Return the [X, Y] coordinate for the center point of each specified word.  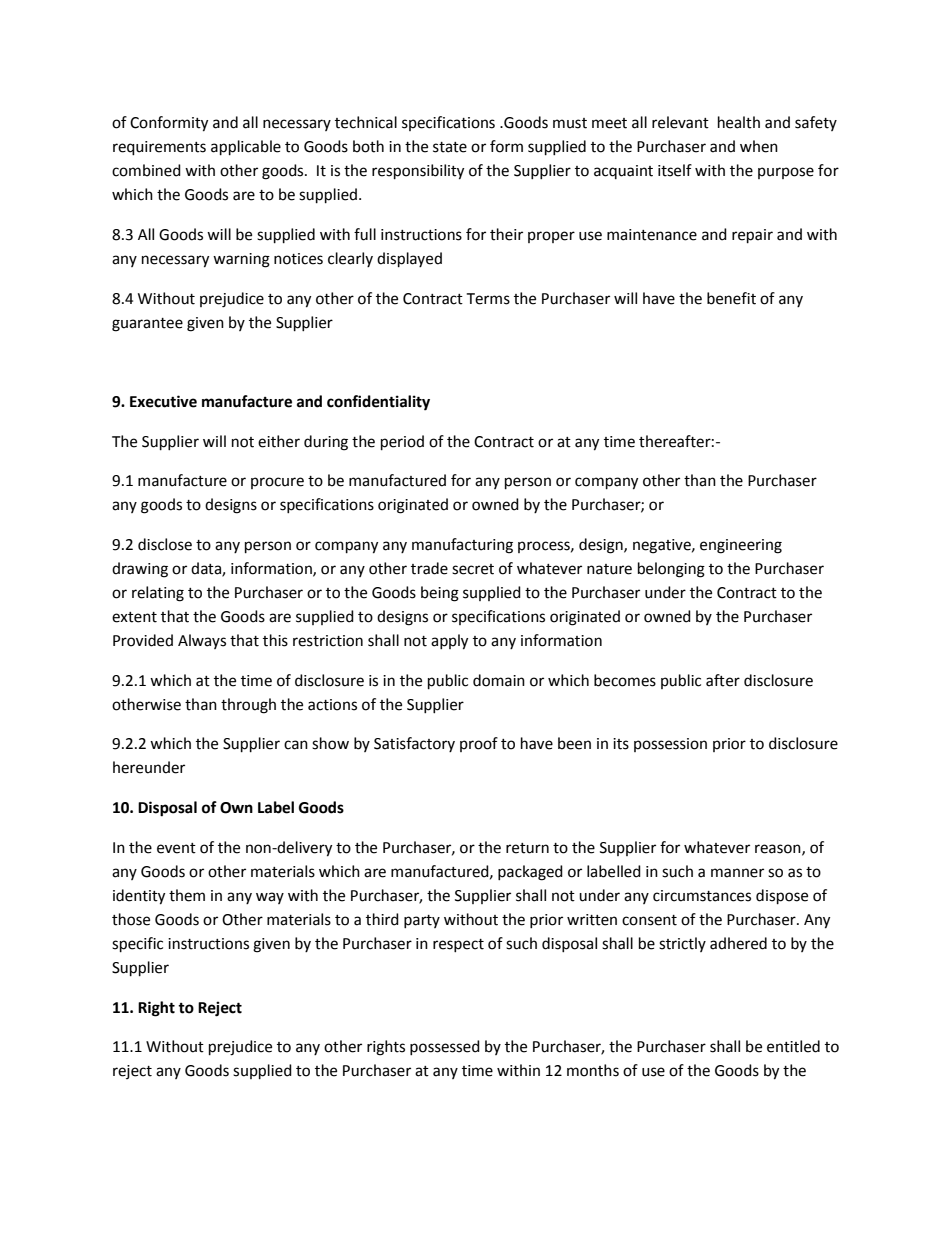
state [450, 147]
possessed [445, 1047]
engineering [741, 546]
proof [479, 744]
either [279, 441]
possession [670, 745]
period [402, 443]
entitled [793, 1046]
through [248, 706]
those [131, 919]
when [759, 146]
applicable [246, 148]
